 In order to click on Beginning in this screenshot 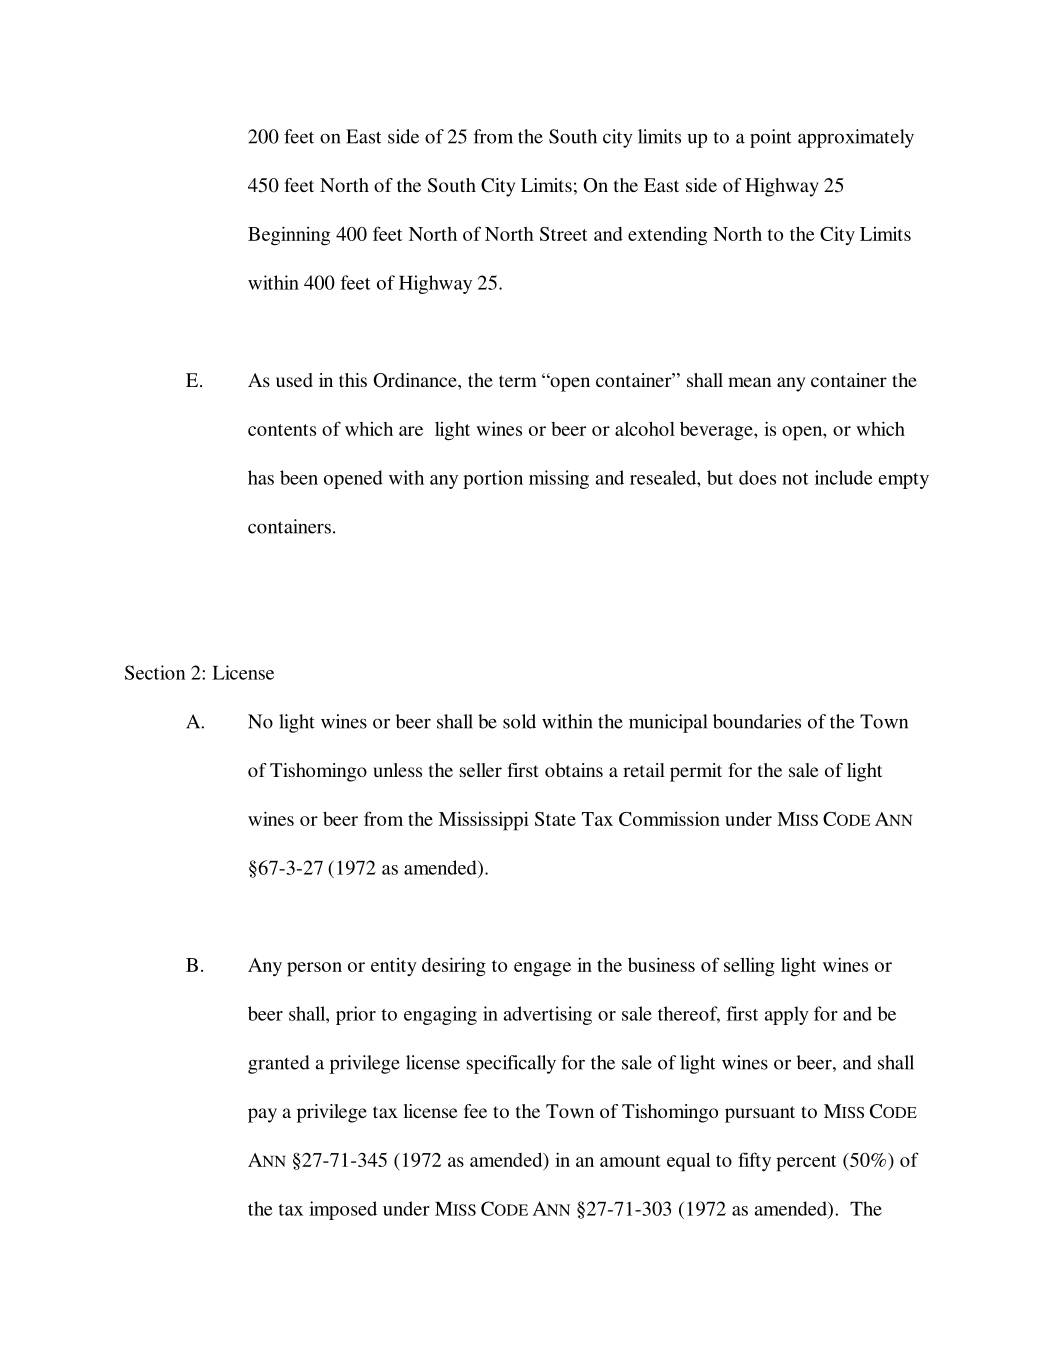, I will do `click(289, 236)`.
